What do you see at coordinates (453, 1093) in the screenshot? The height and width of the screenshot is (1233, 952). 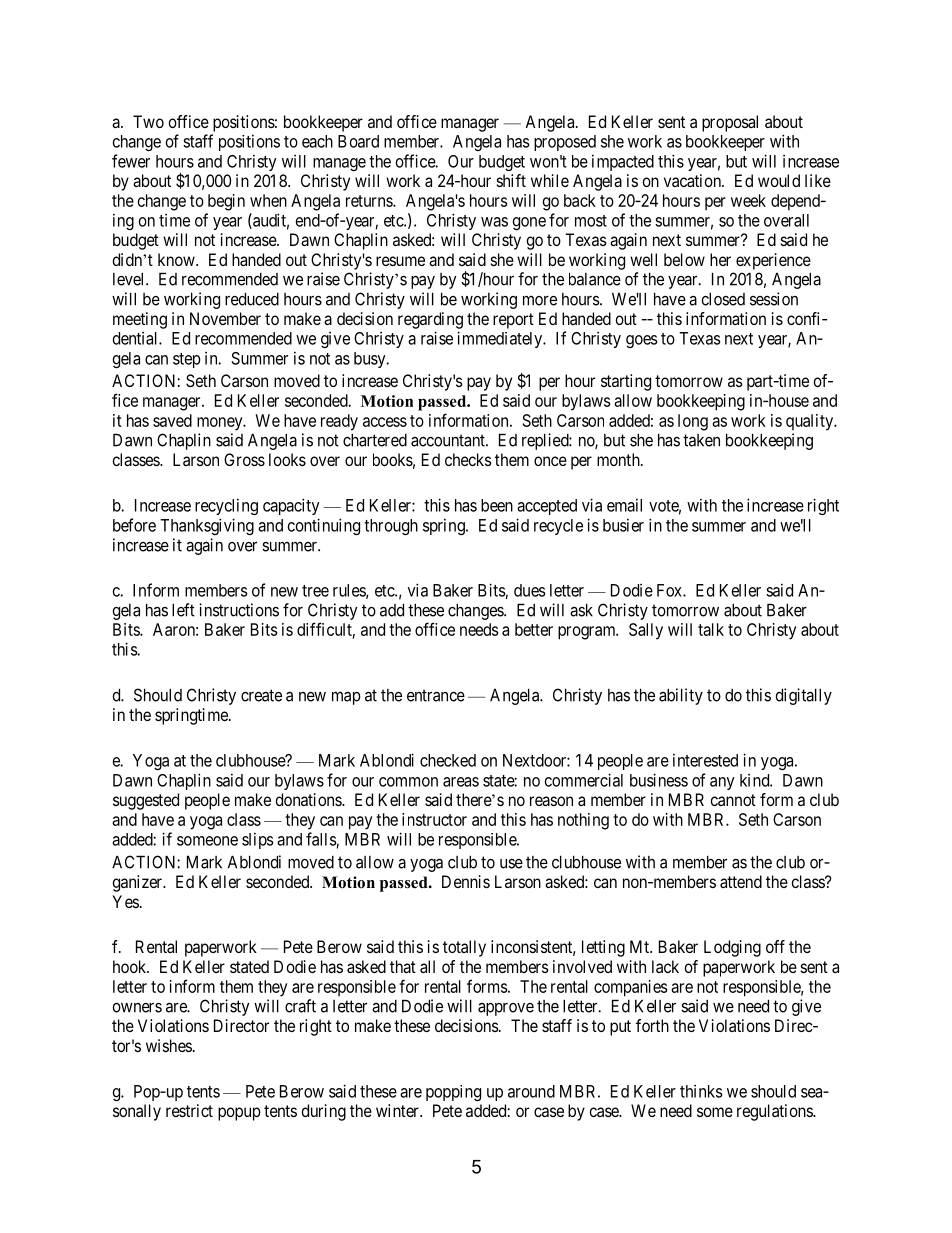 I see `popping` at bounding box center [453, 1093].
